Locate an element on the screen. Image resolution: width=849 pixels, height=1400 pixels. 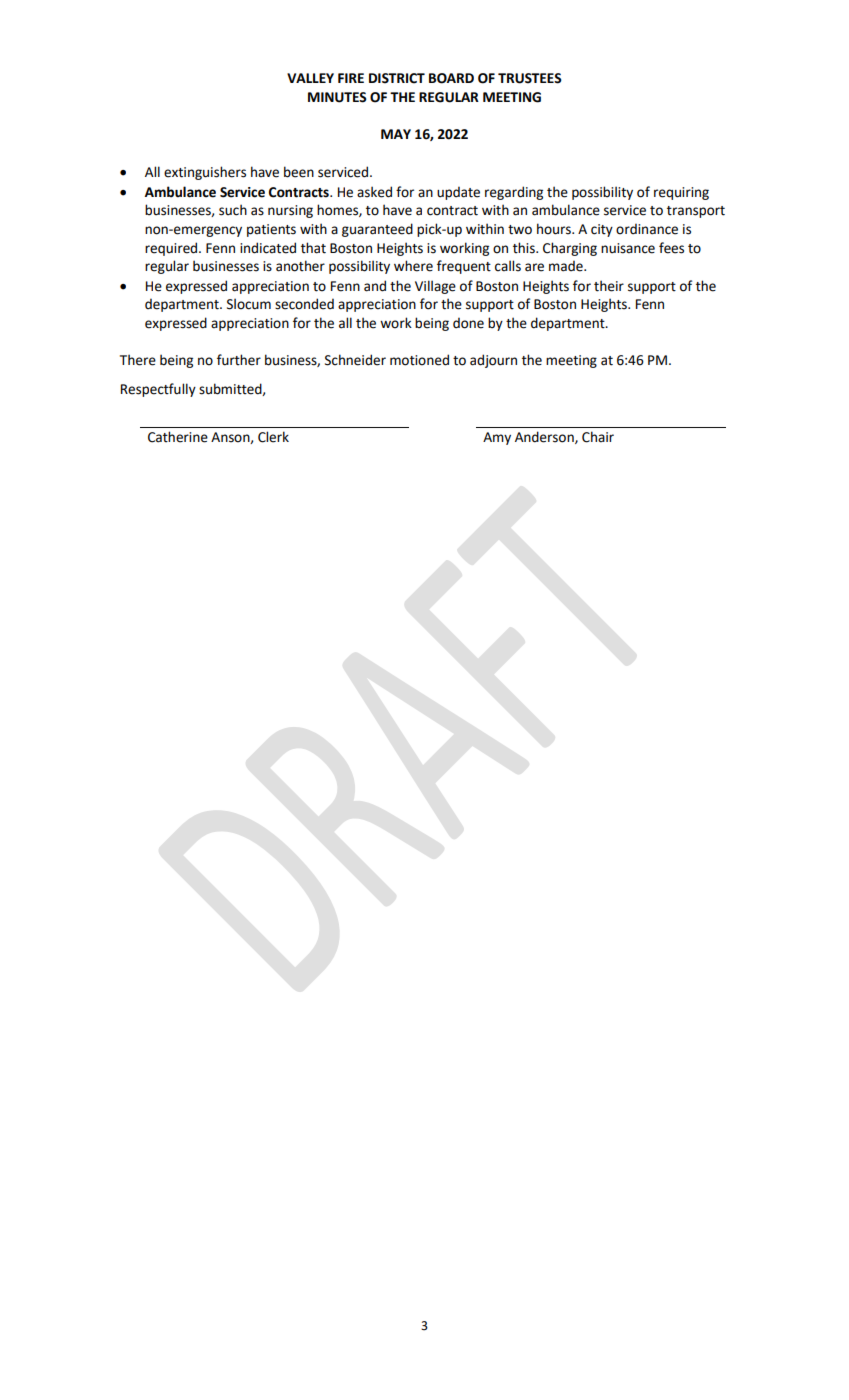
where is located at coordinates (413, 266).
